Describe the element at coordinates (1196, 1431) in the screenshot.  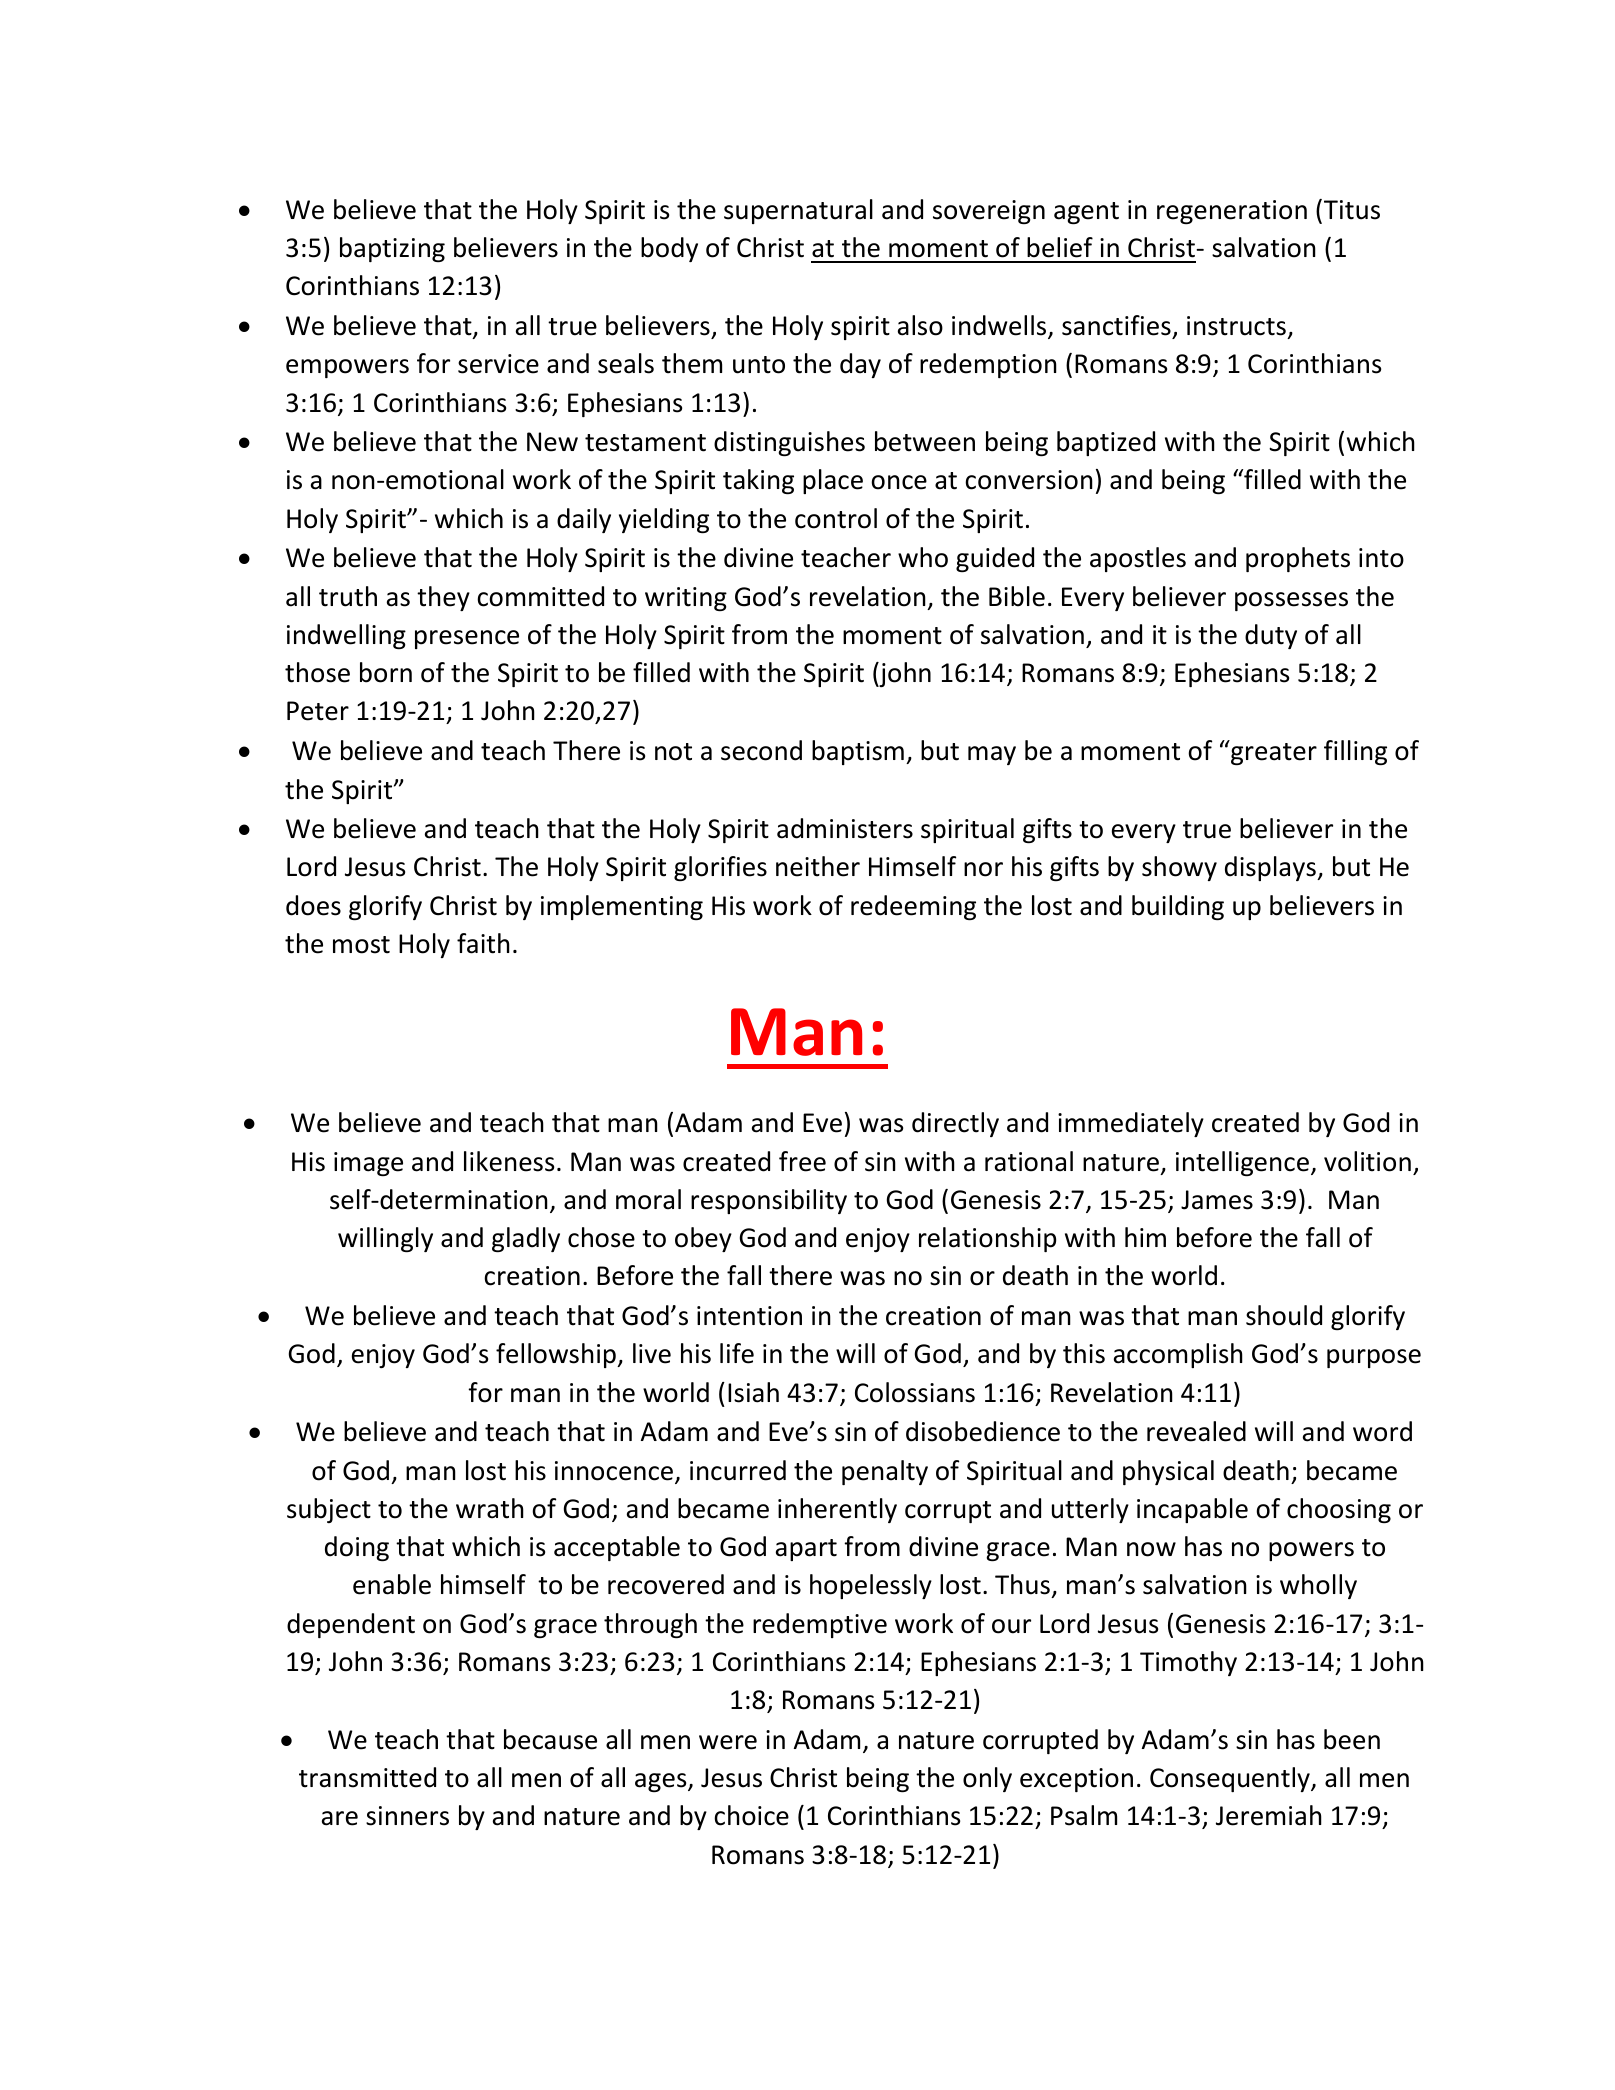
I see `revealed` at that location.
